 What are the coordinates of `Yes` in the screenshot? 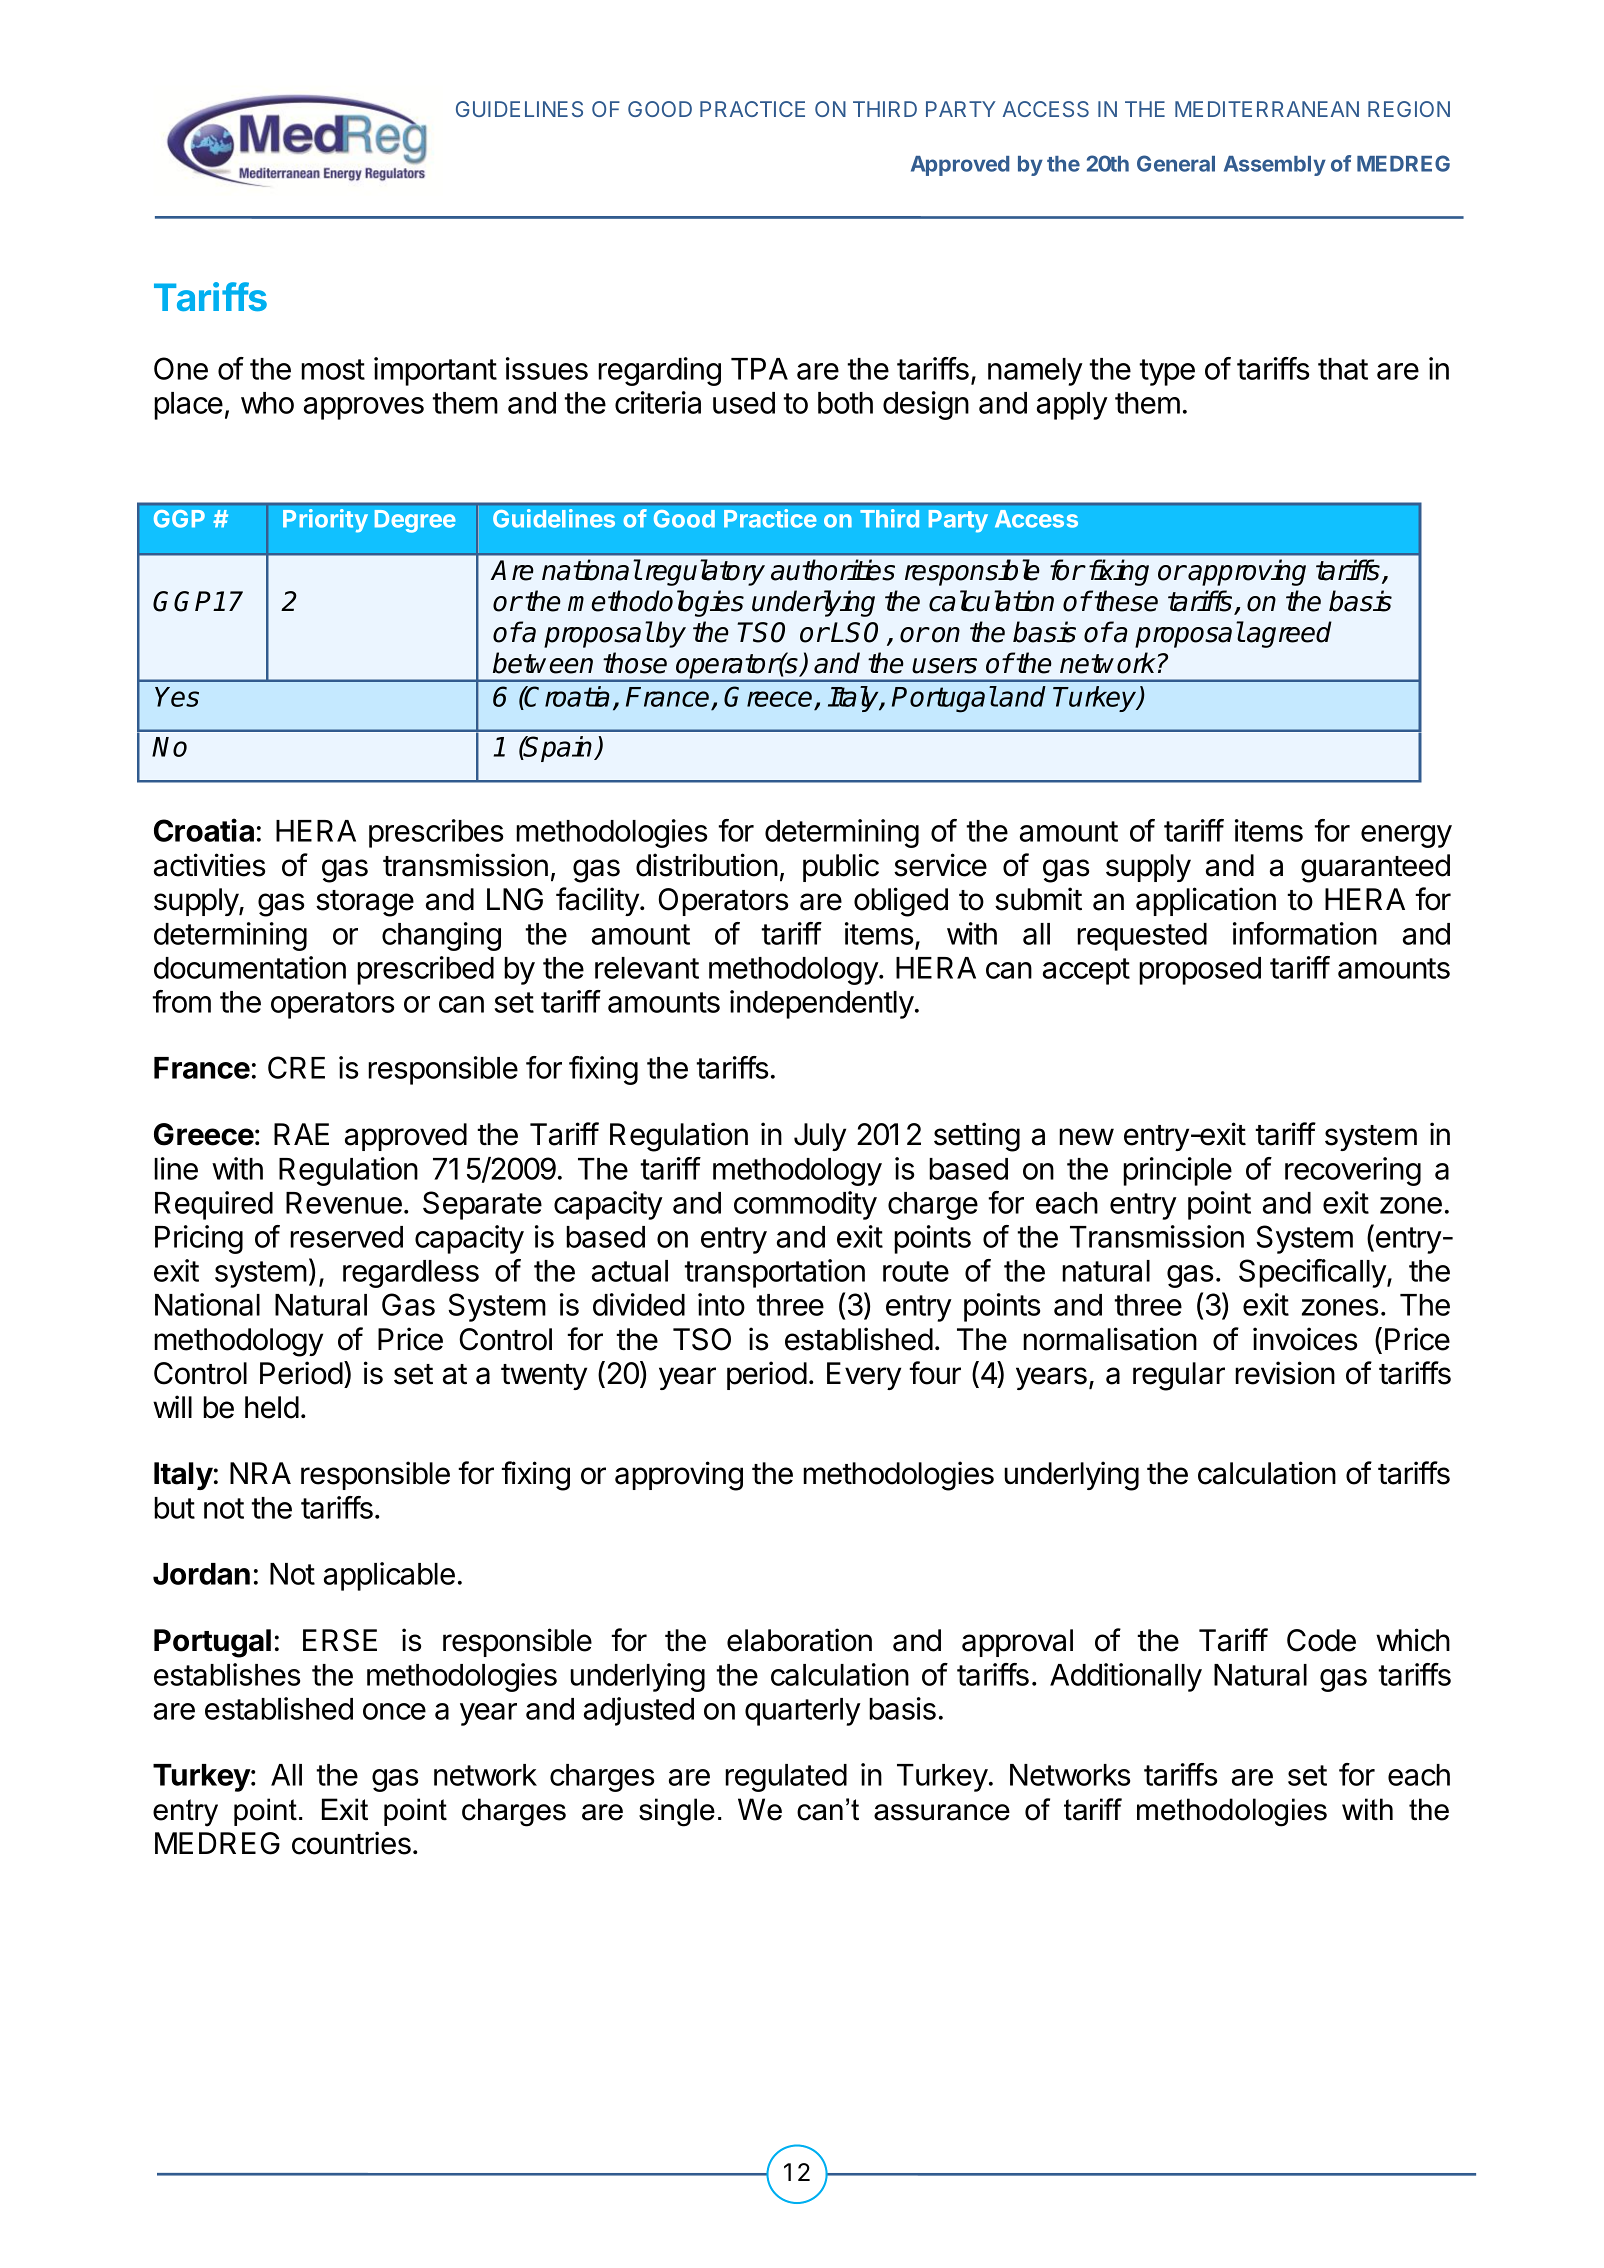 It's located at (177, 697).
